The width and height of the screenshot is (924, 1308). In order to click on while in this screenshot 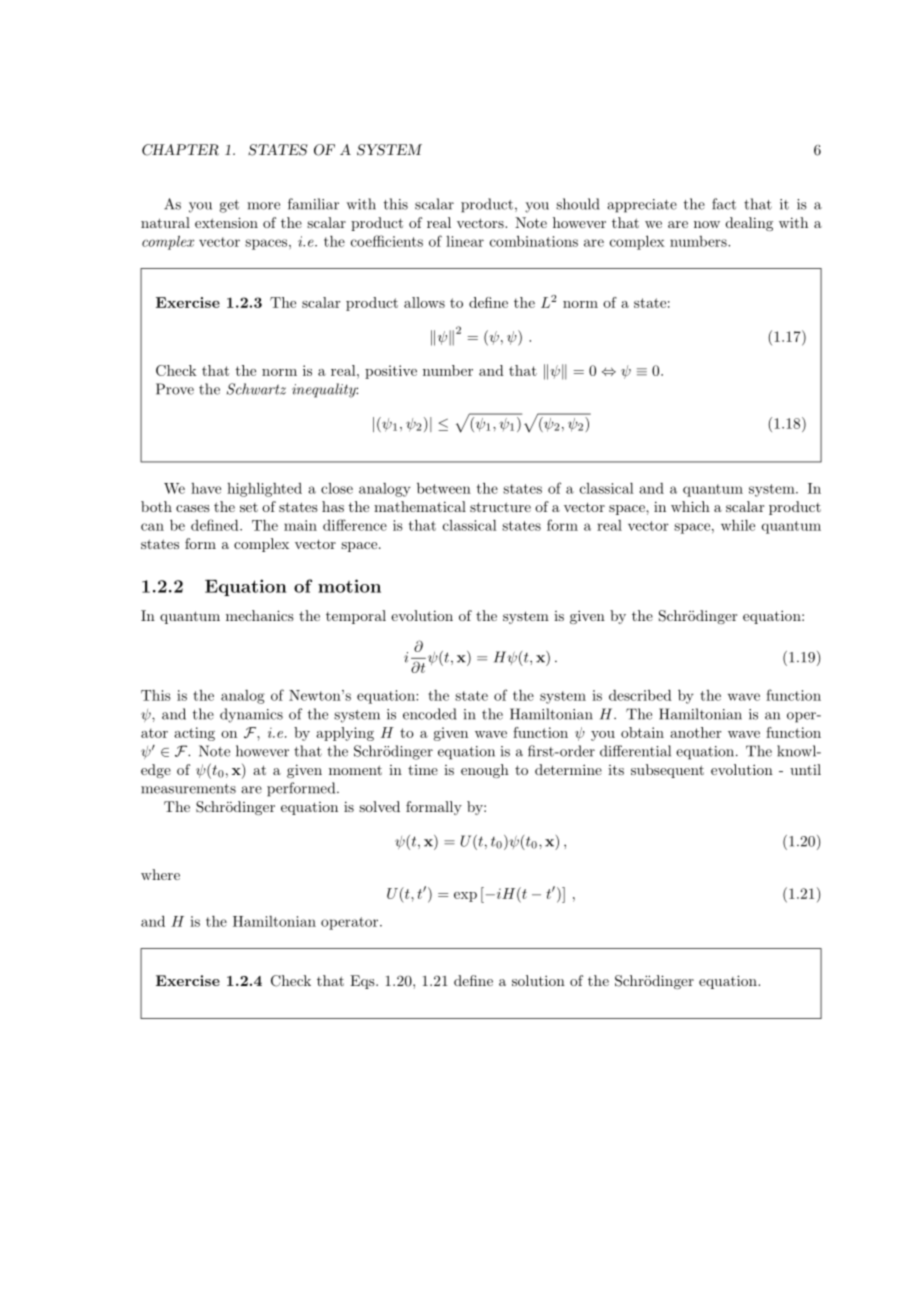, I will do `click(738, 525)`.
